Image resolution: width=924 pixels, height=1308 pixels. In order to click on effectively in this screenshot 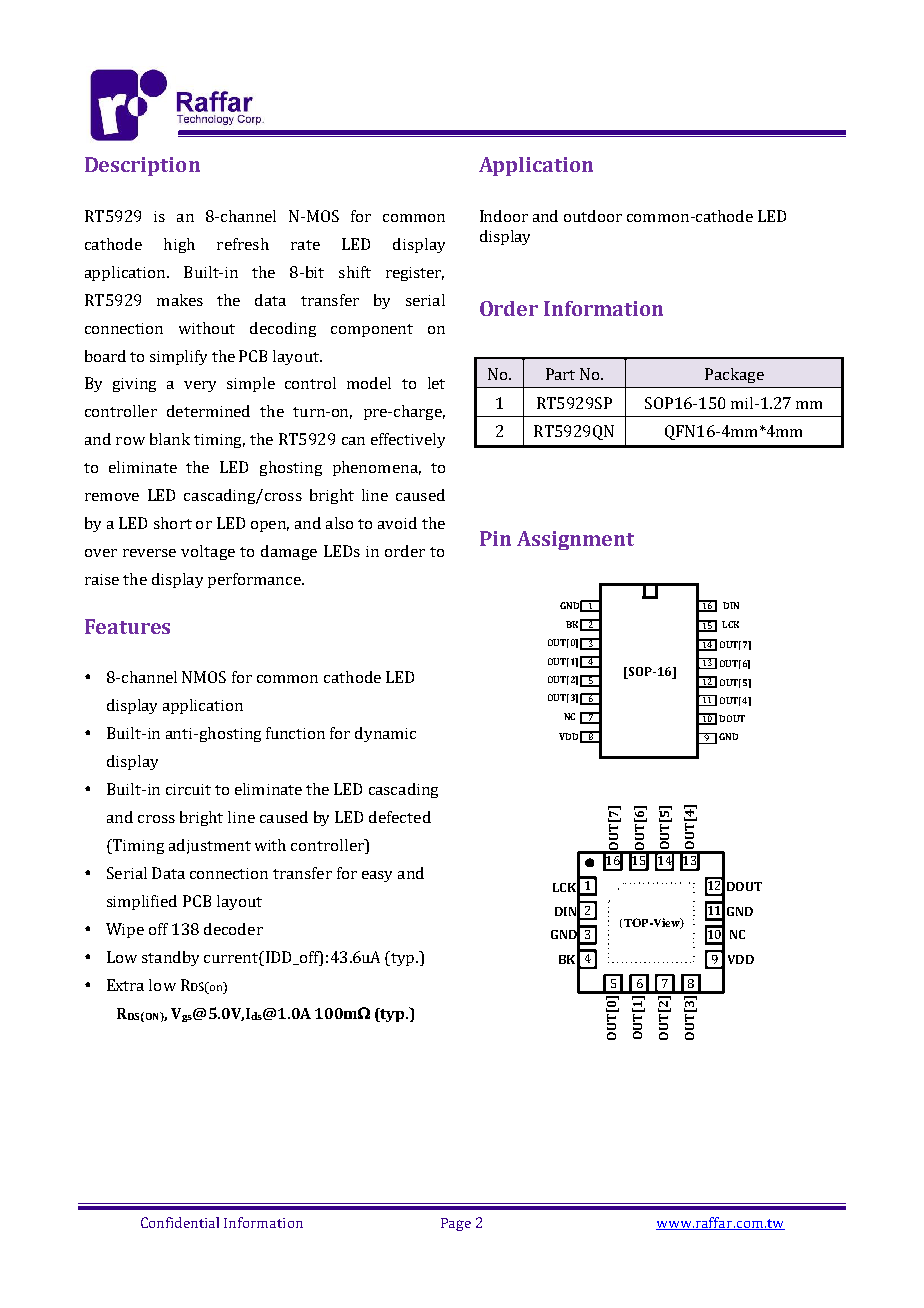, I will do `click(408, 440)`.
